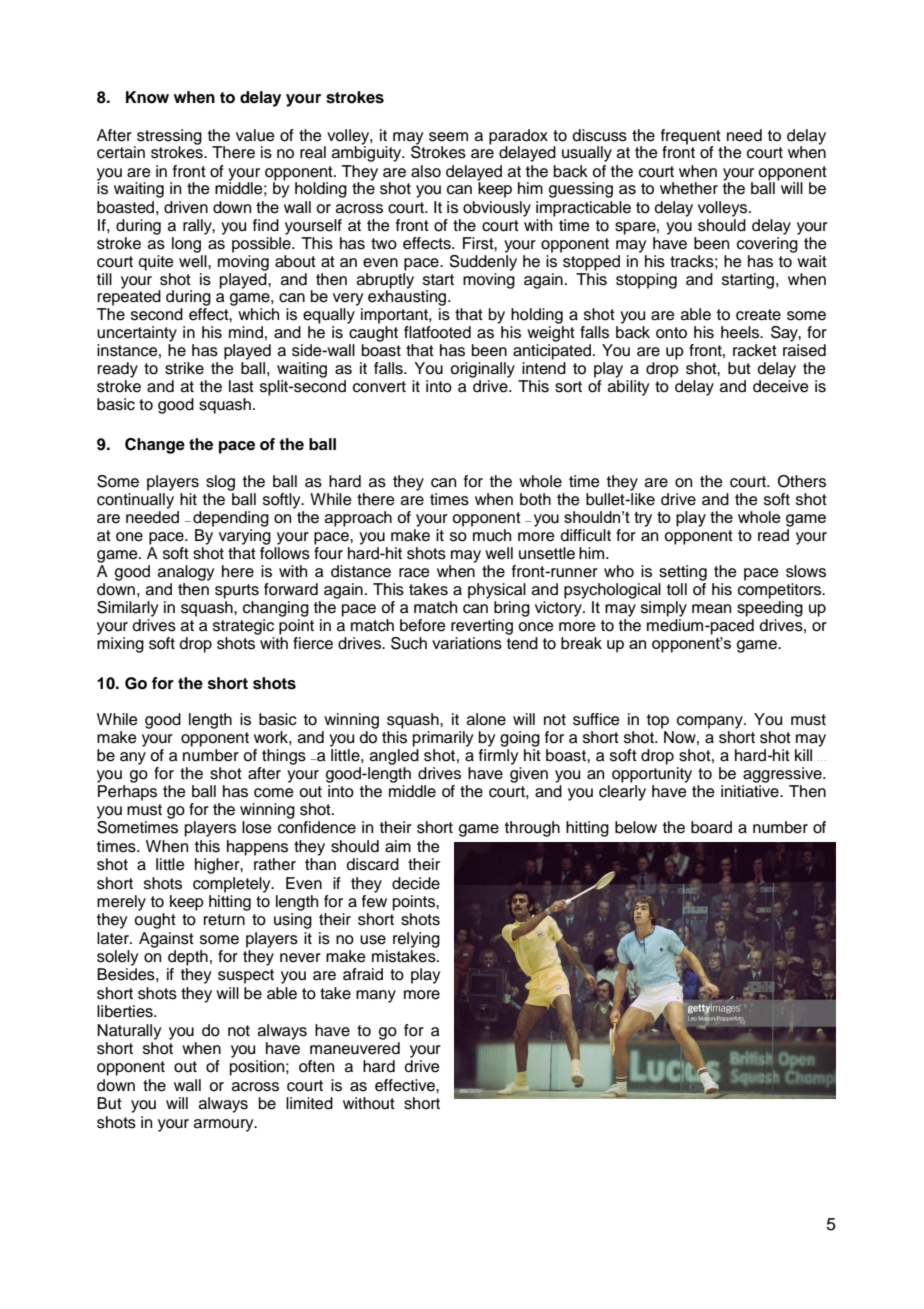 The image size is (924, 1309). Describe the element at coordinates (127, 793) in the document. I see `Perhaps` at that location.
